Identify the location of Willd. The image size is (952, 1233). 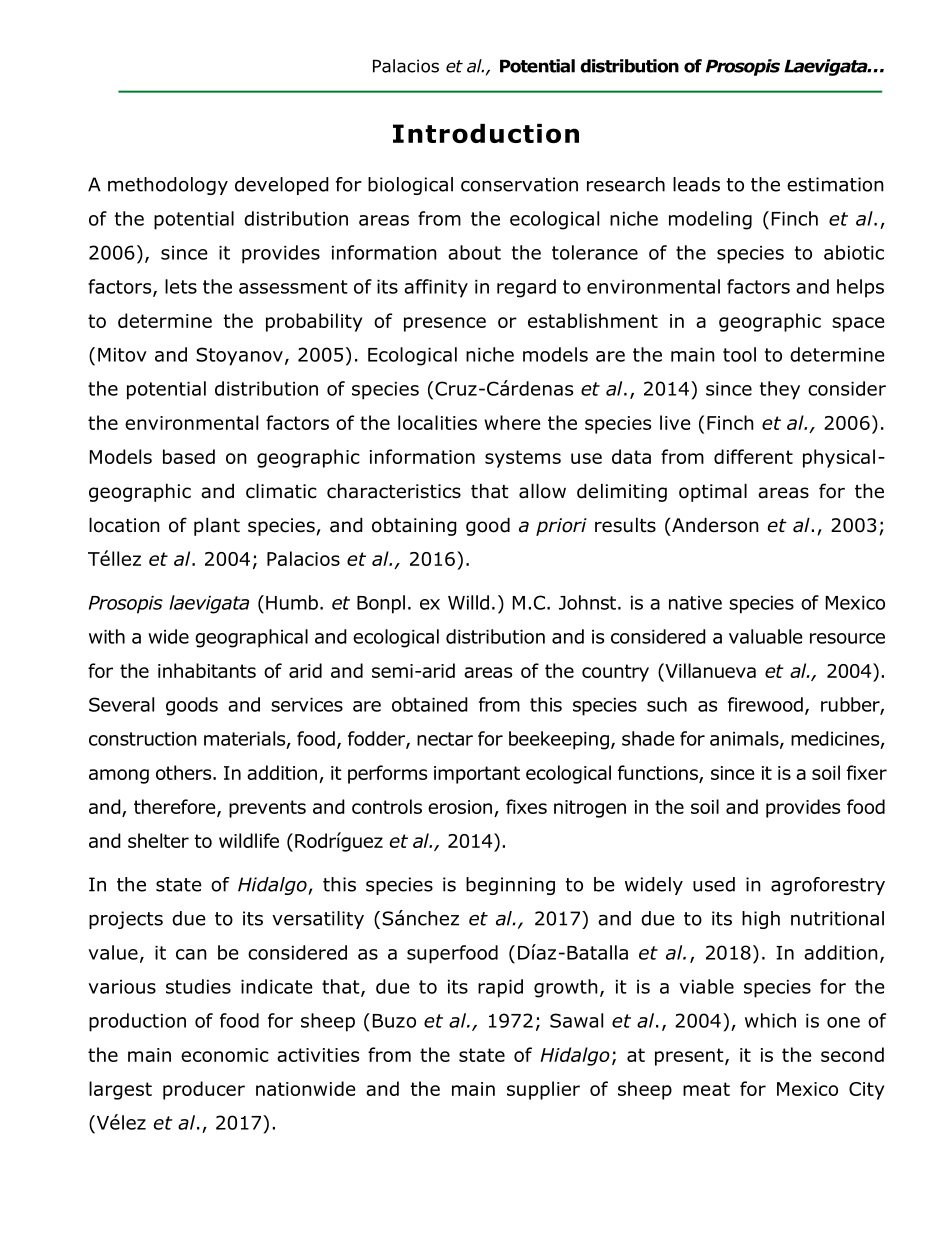
(468, 602).
